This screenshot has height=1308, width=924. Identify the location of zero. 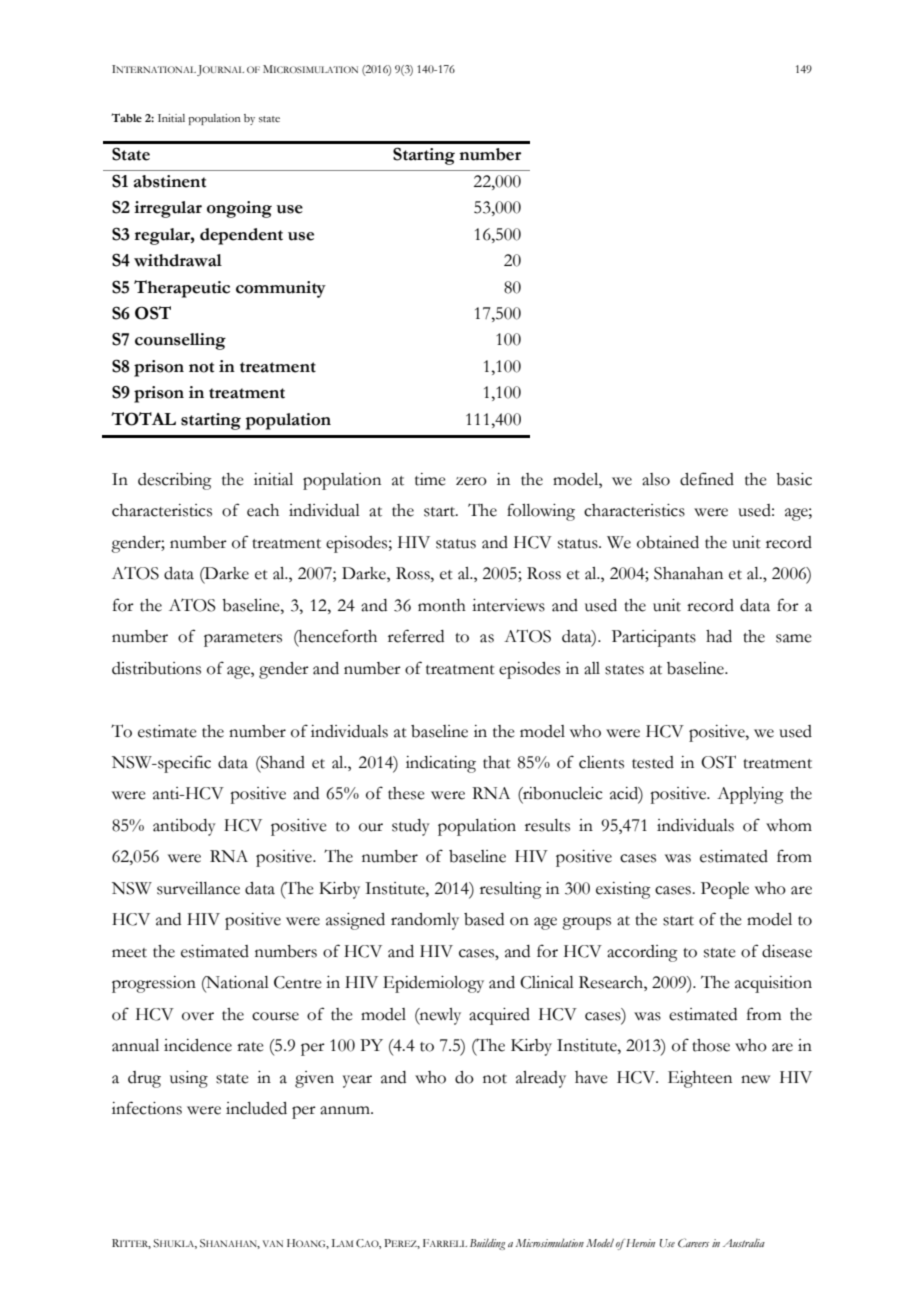
(471, 481).
